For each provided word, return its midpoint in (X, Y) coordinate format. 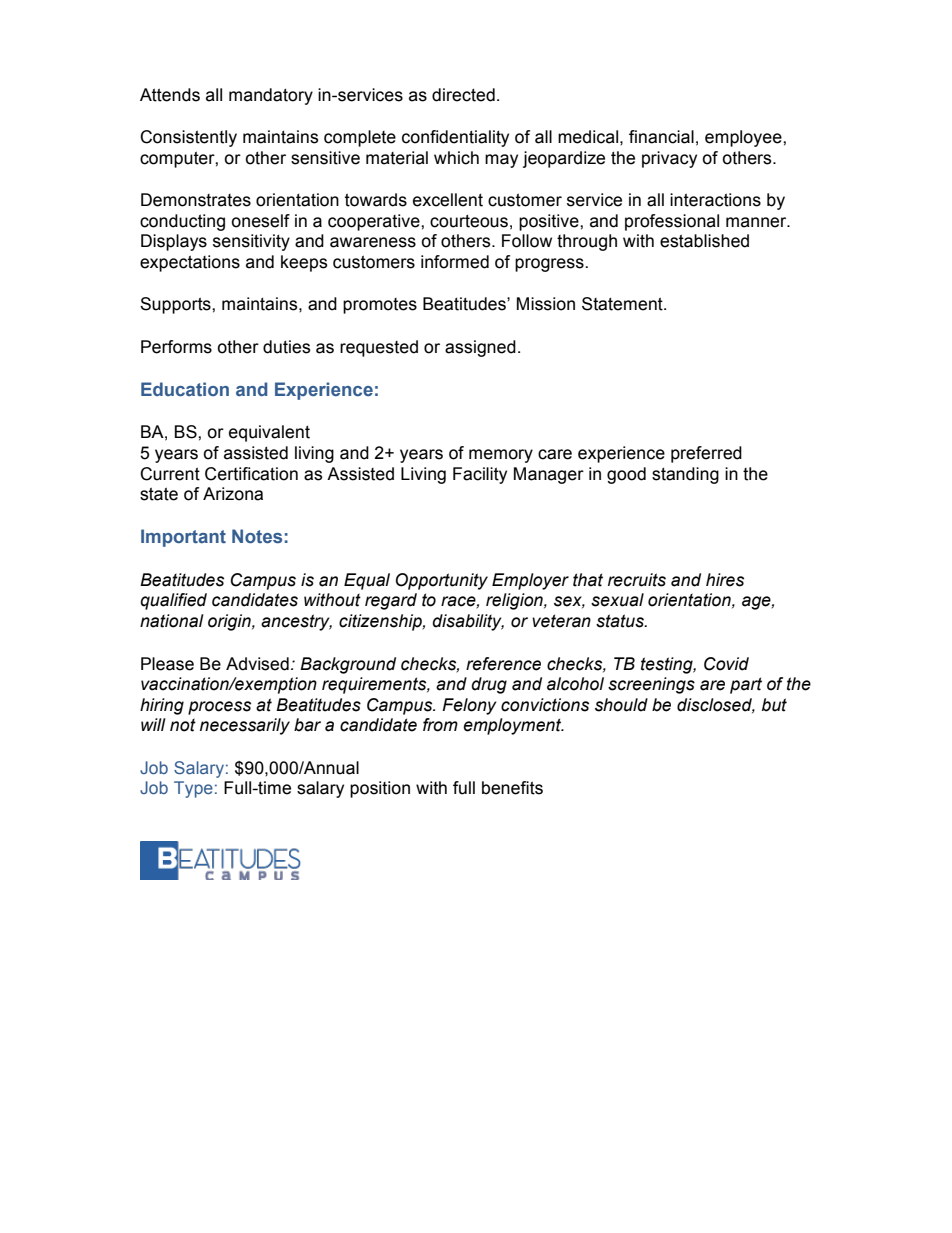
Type (193, 789)
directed (463, 95)
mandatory (271, 96)
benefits (512, 788)
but (774, 705)
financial (661, 137)
